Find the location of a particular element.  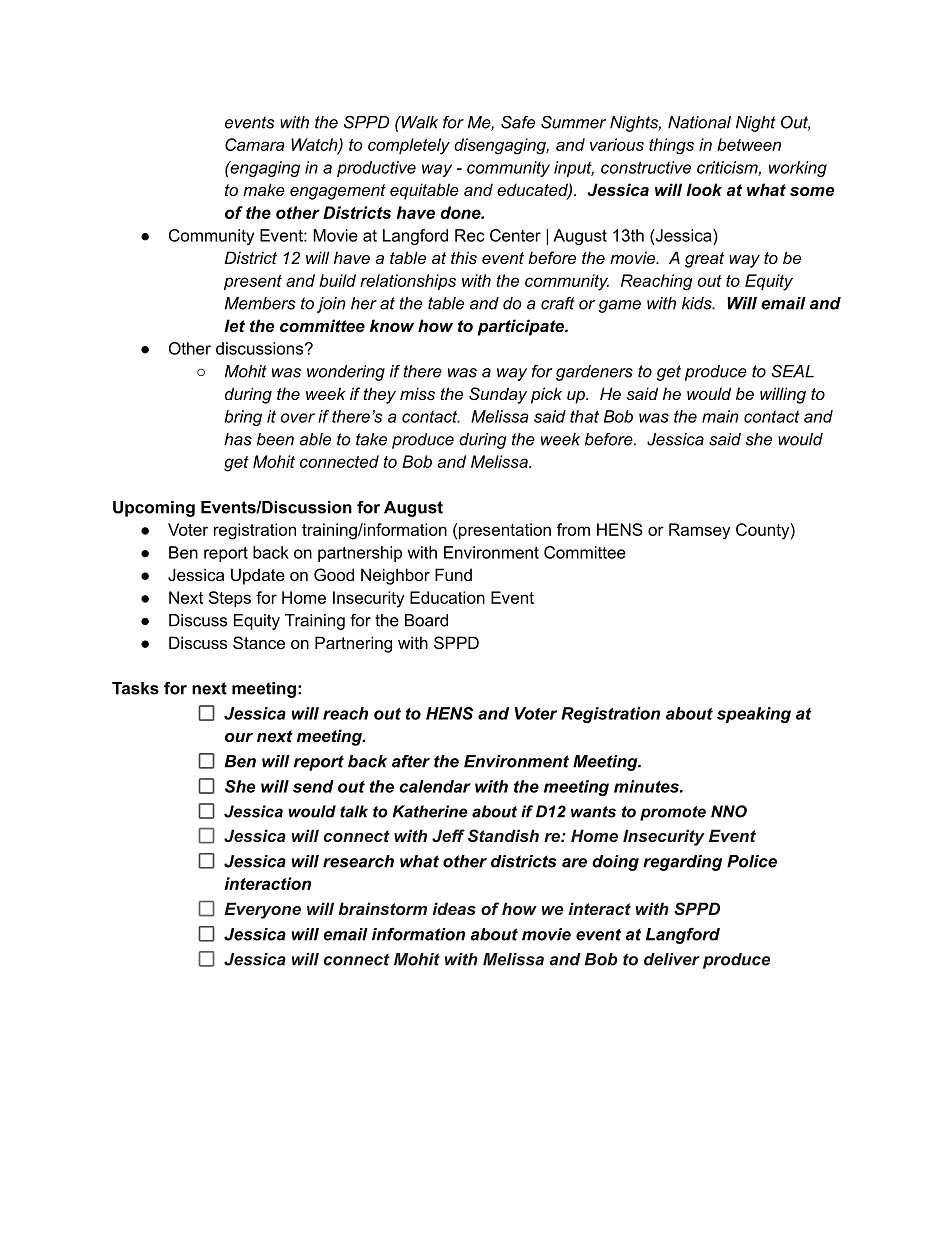

Safe is located at coordinates (518, 122).
